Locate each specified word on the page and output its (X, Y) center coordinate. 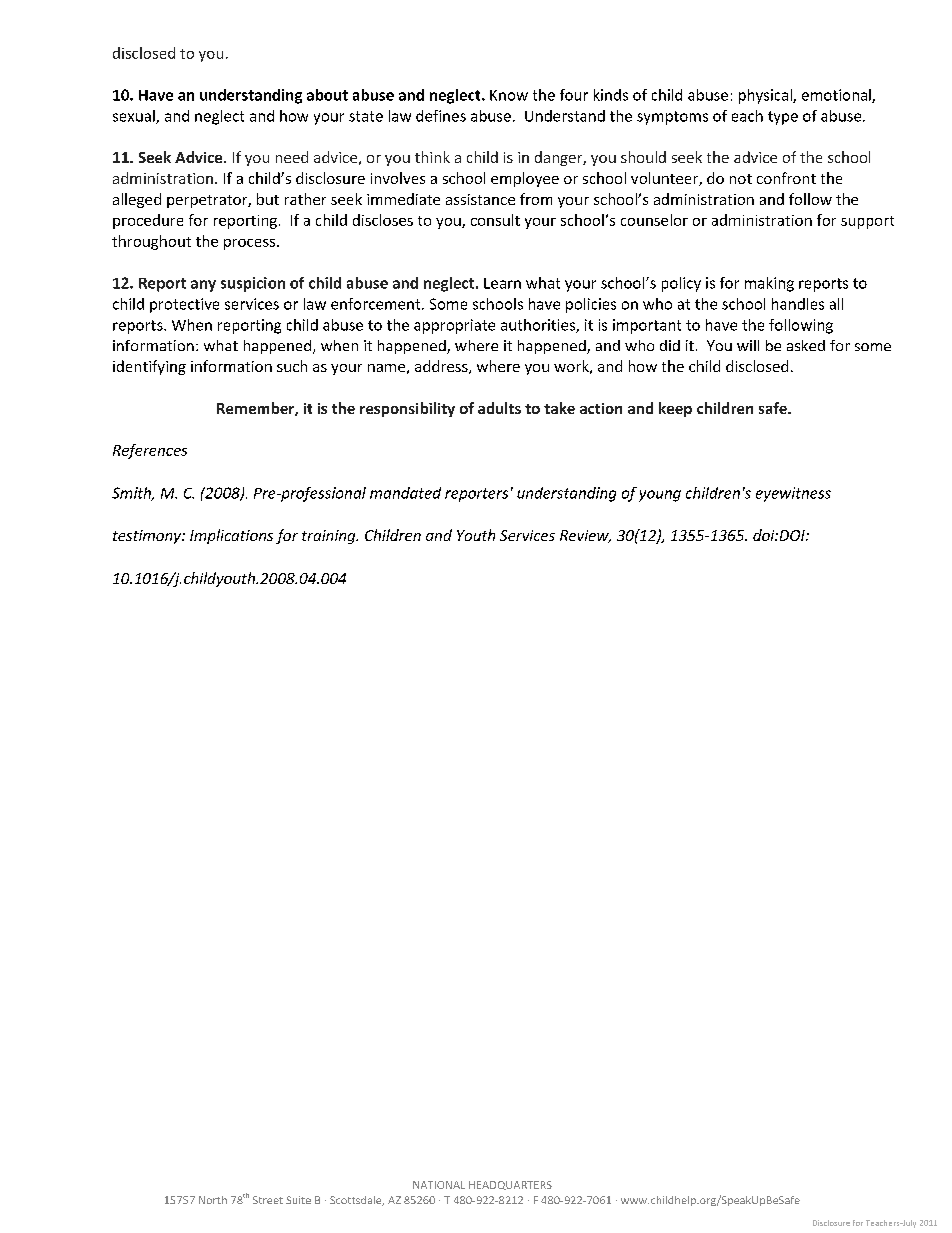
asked (806, 345)
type (783, 118)
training (330, 537)
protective (184, 305)
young (660, 496)
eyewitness (793, 494)
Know (509, 95)
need (292, 157)
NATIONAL (439, 1185)
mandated (405, 493)
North (213, 1200)
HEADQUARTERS (510, 1185)
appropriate (454, 326)
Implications (231, 536)
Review (585, 536)
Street (268, 1200)
